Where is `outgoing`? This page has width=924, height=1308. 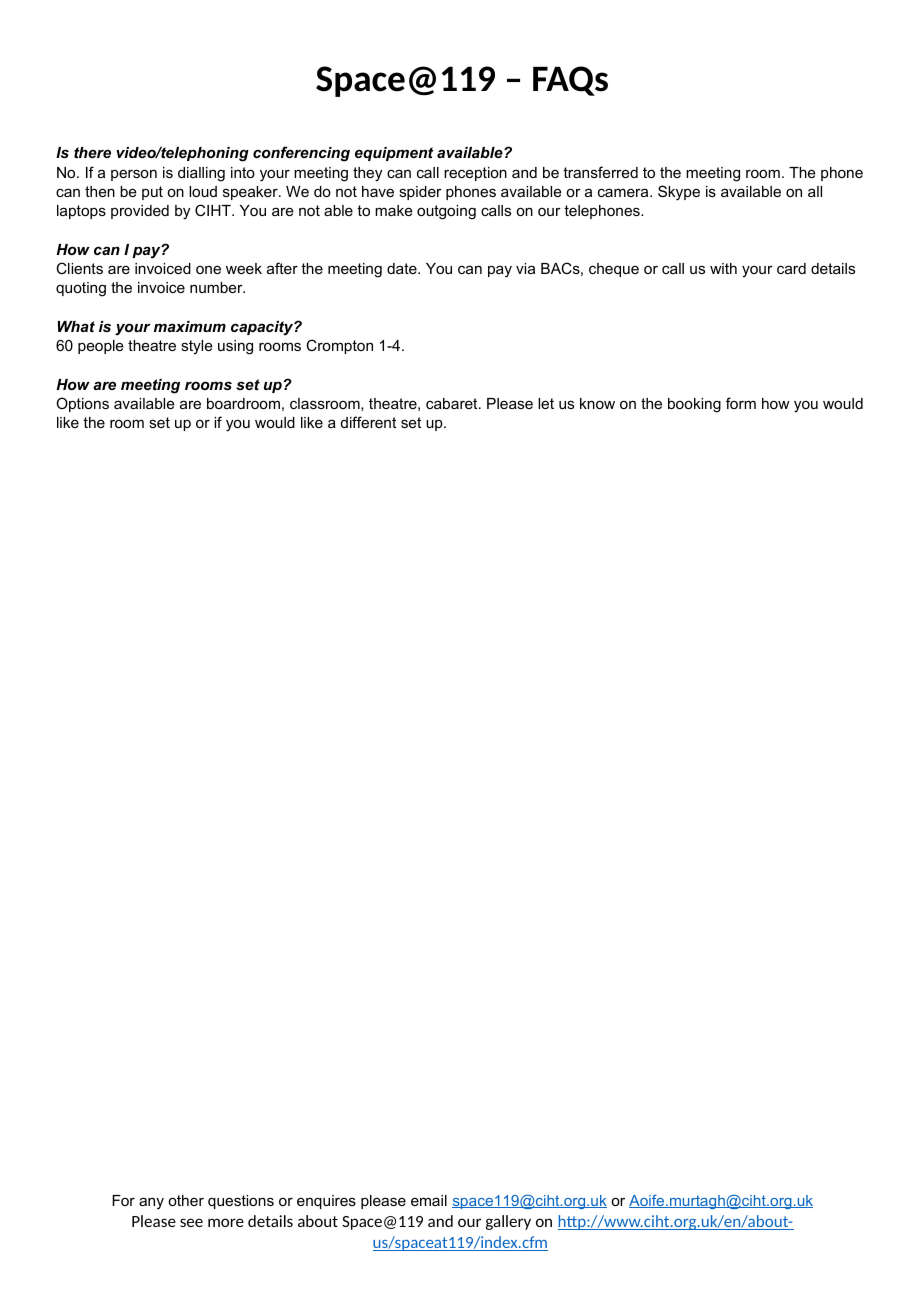 outgoing is located at coordinates (446, 212).
